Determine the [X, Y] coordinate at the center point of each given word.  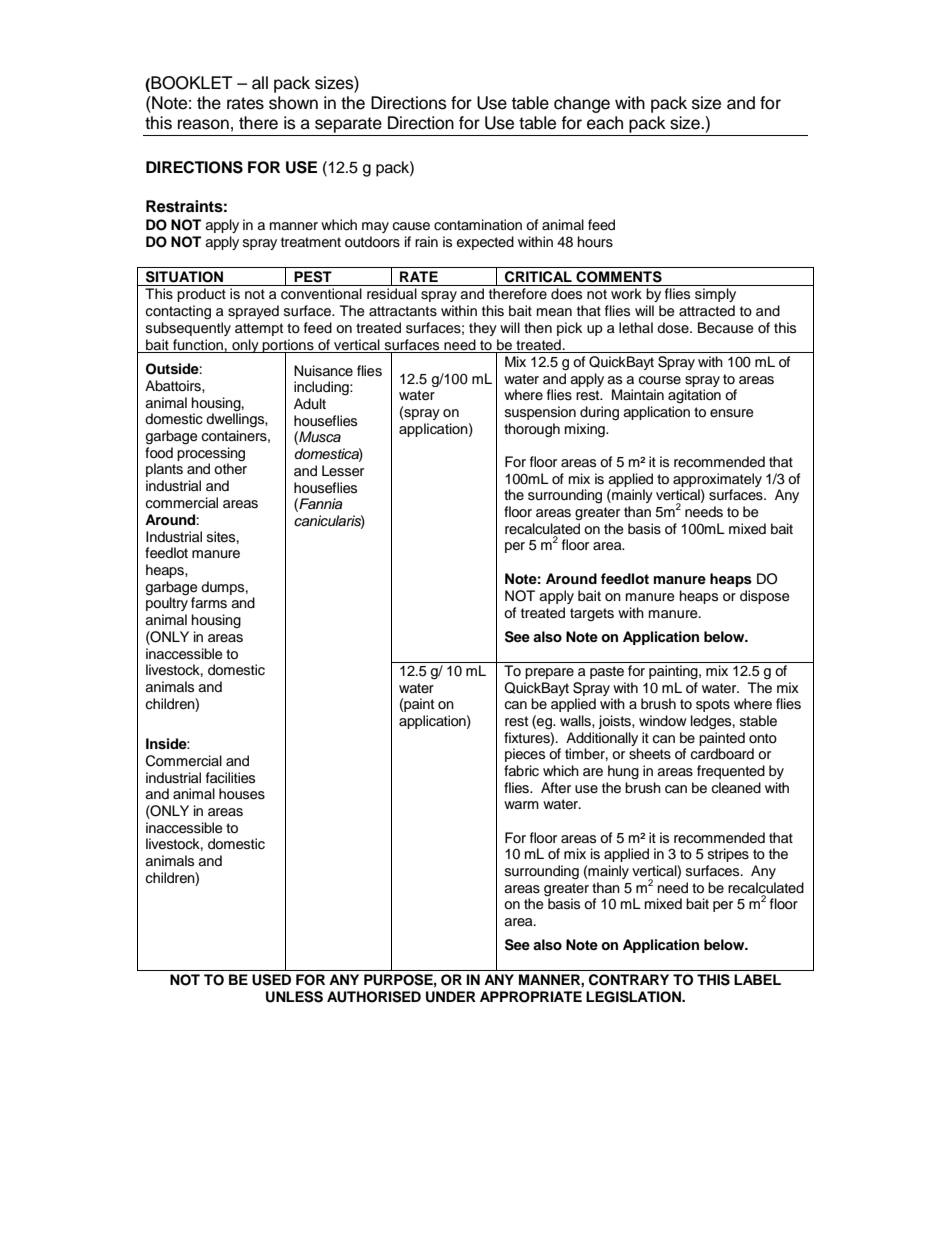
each [605, 123]
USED [271, 980]
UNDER [451, 997]
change [582, 104]
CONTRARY [629, 980]
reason [203, 124]
